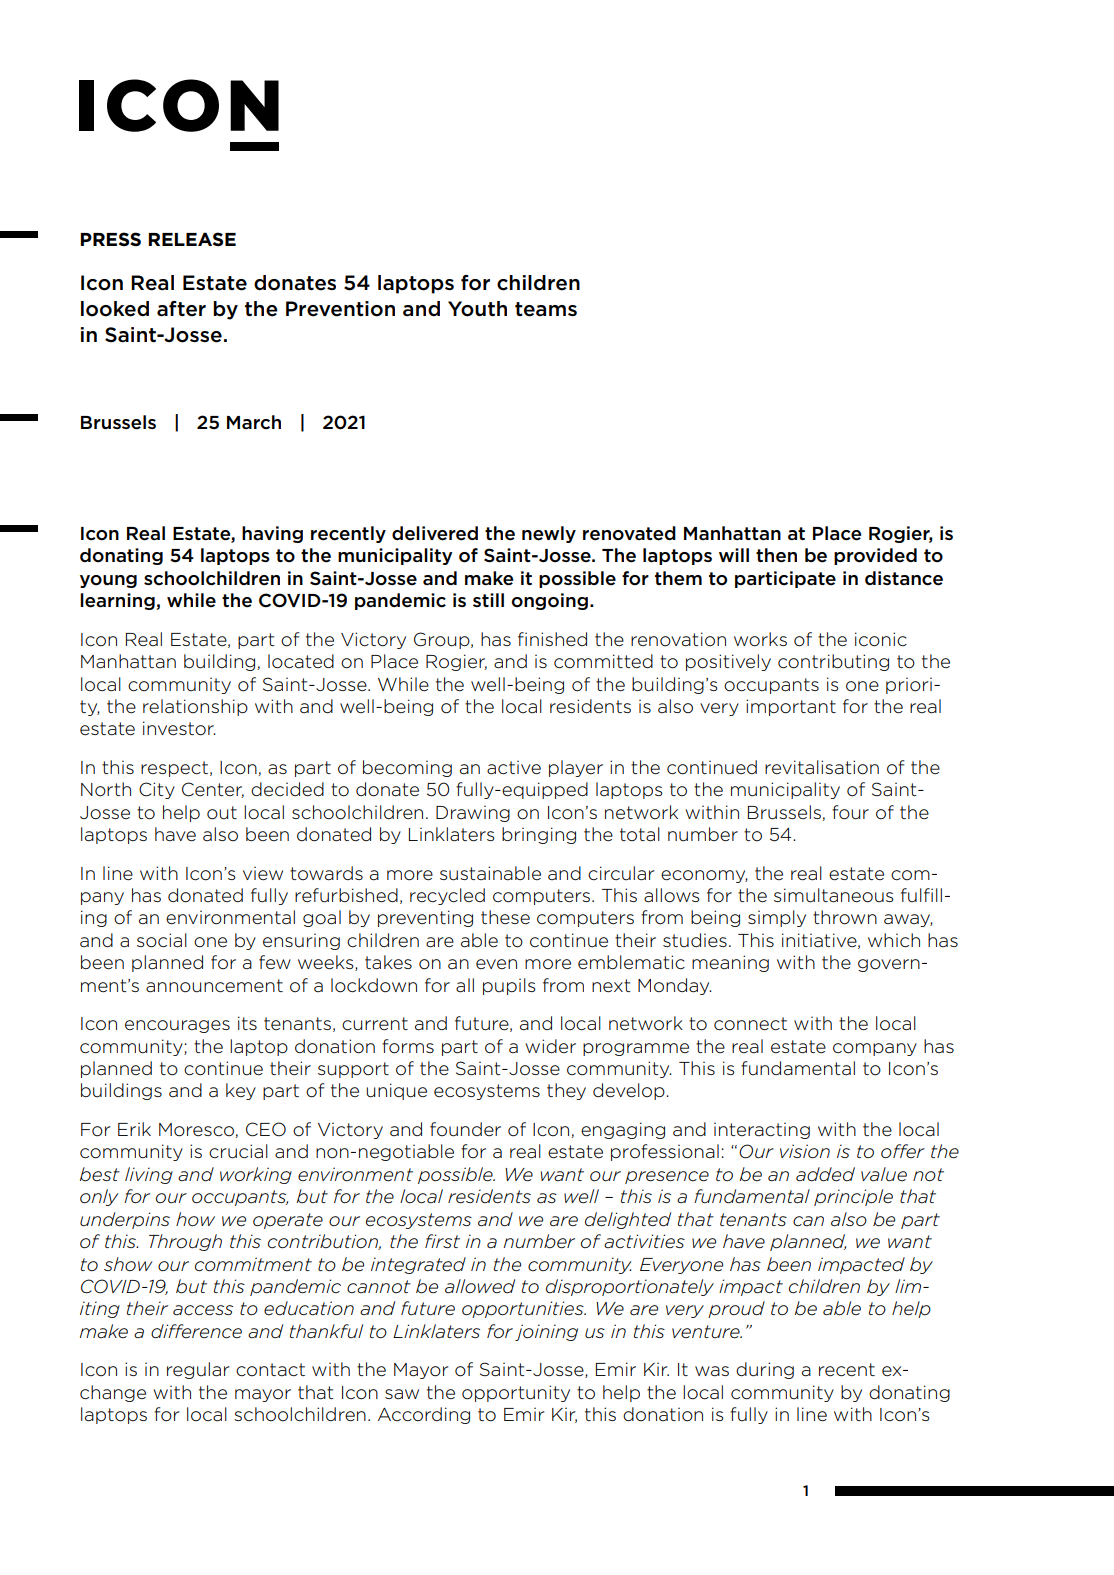 This screenshot has height=1575, width=1114. What do you see at coordinates (546, 309) in the screenshot?
I see `teams` at bounding box center [546, 309].
